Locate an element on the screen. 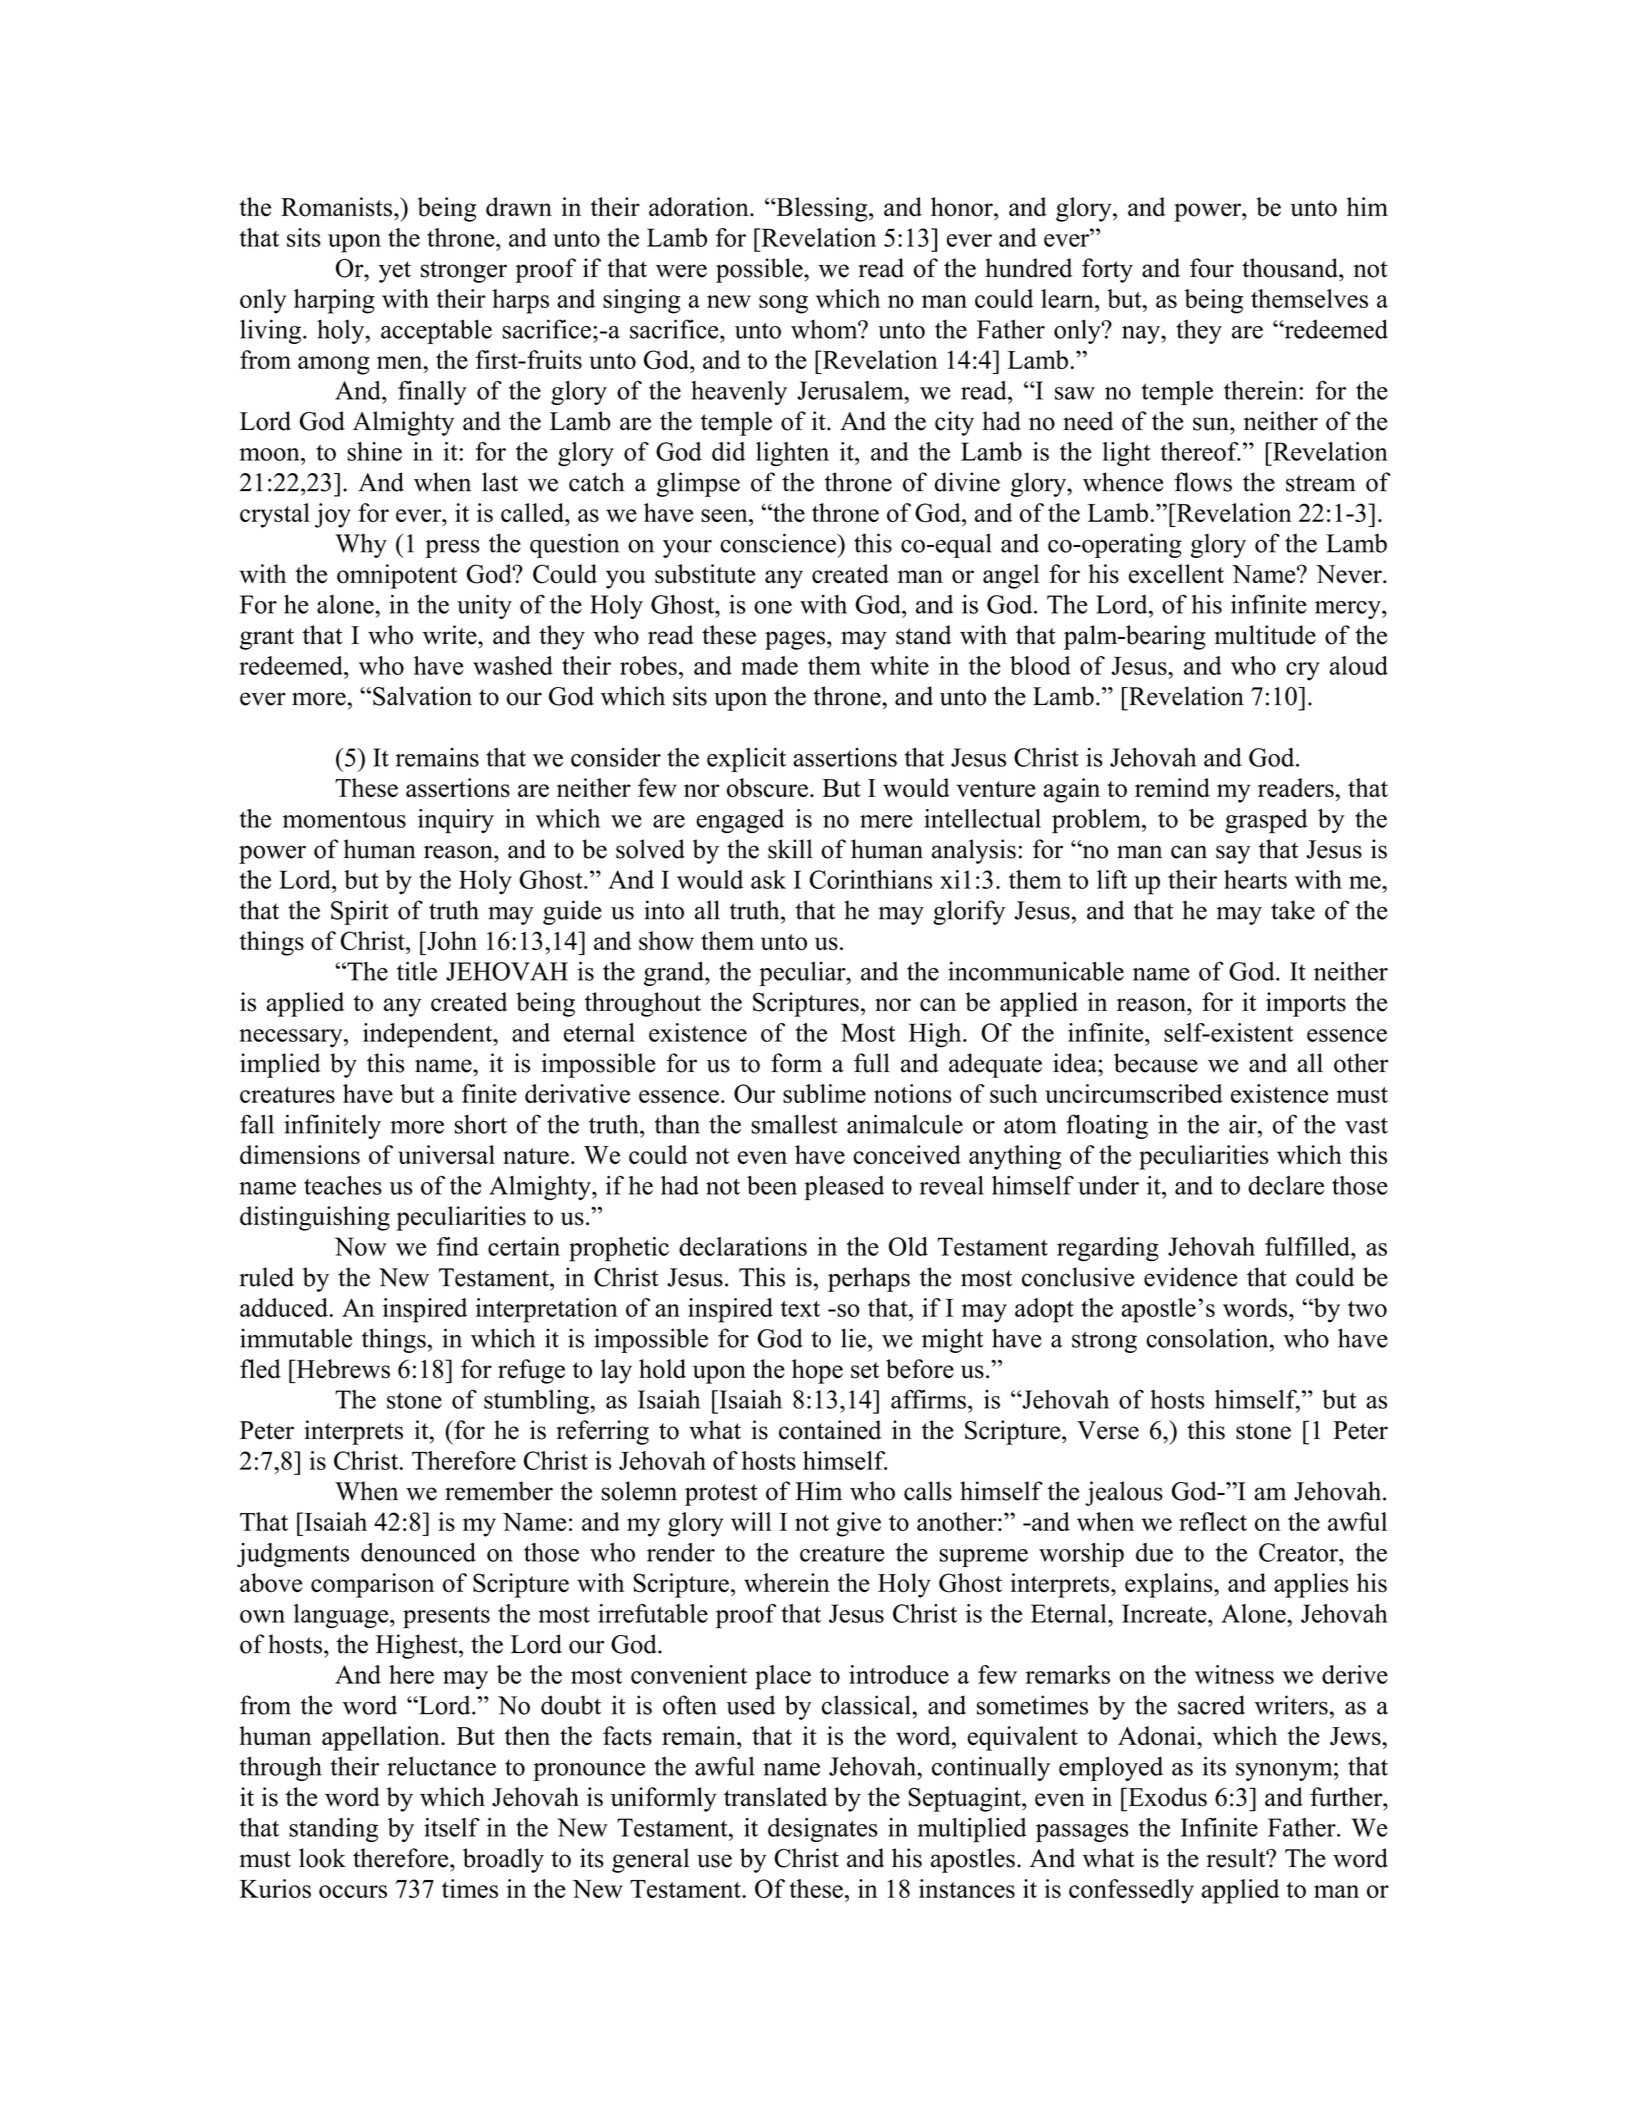 The width and height of the screenshot is (1627, 2106). Hebrews is located at coordinates (342, 1369).
